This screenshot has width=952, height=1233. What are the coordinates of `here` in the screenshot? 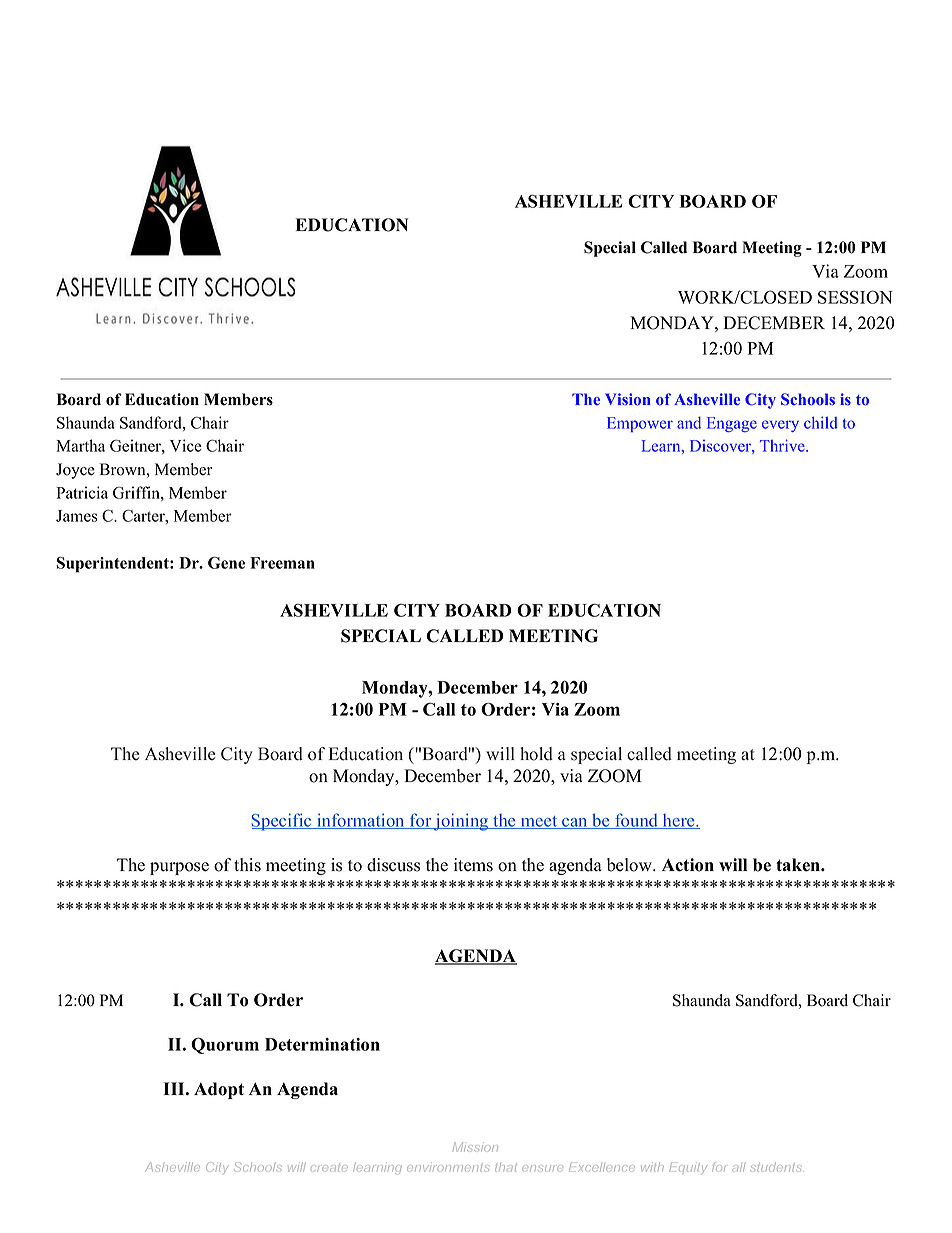 It's located at (678, 821).
